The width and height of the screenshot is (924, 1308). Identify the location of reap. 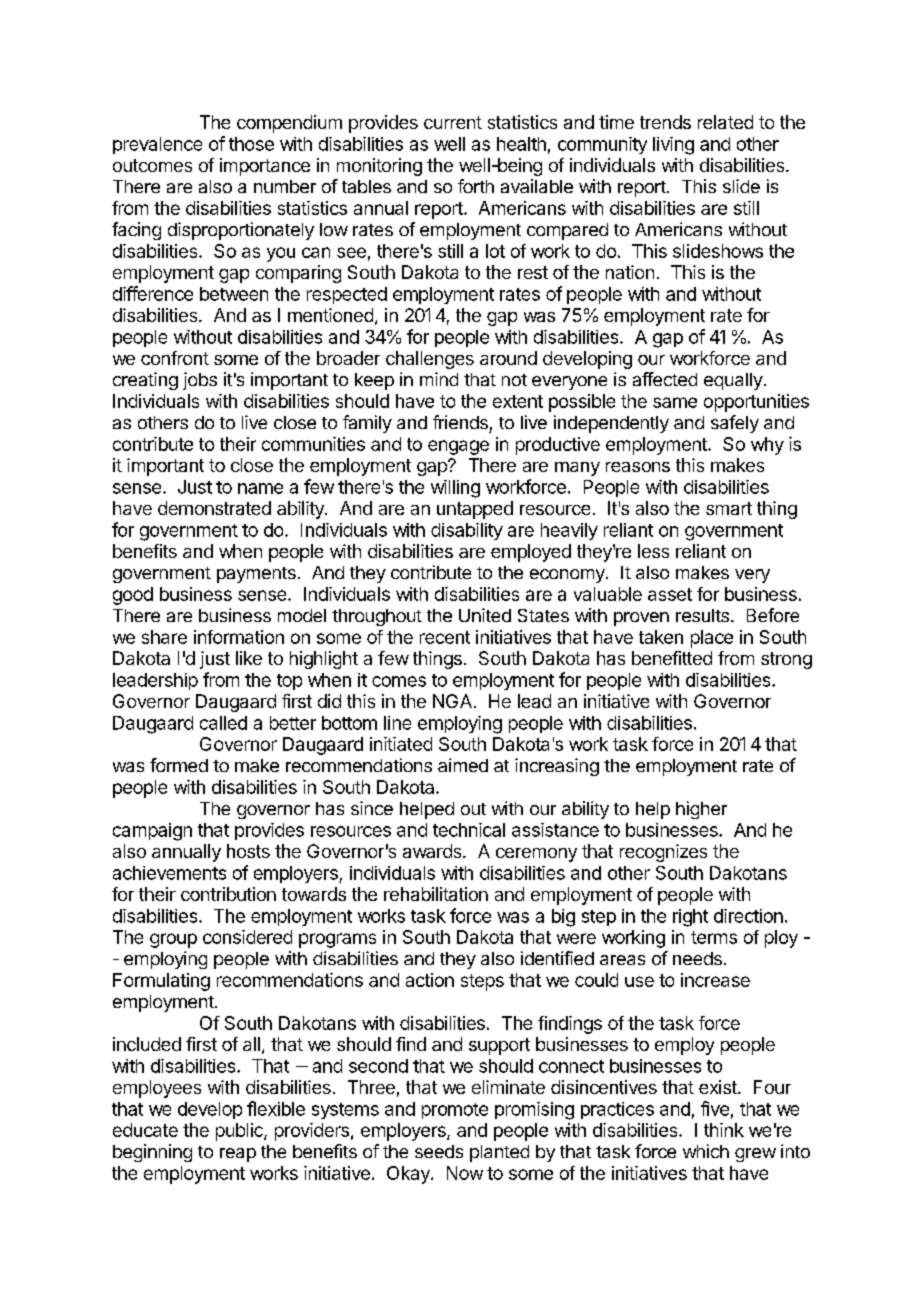
(238, 1155).
